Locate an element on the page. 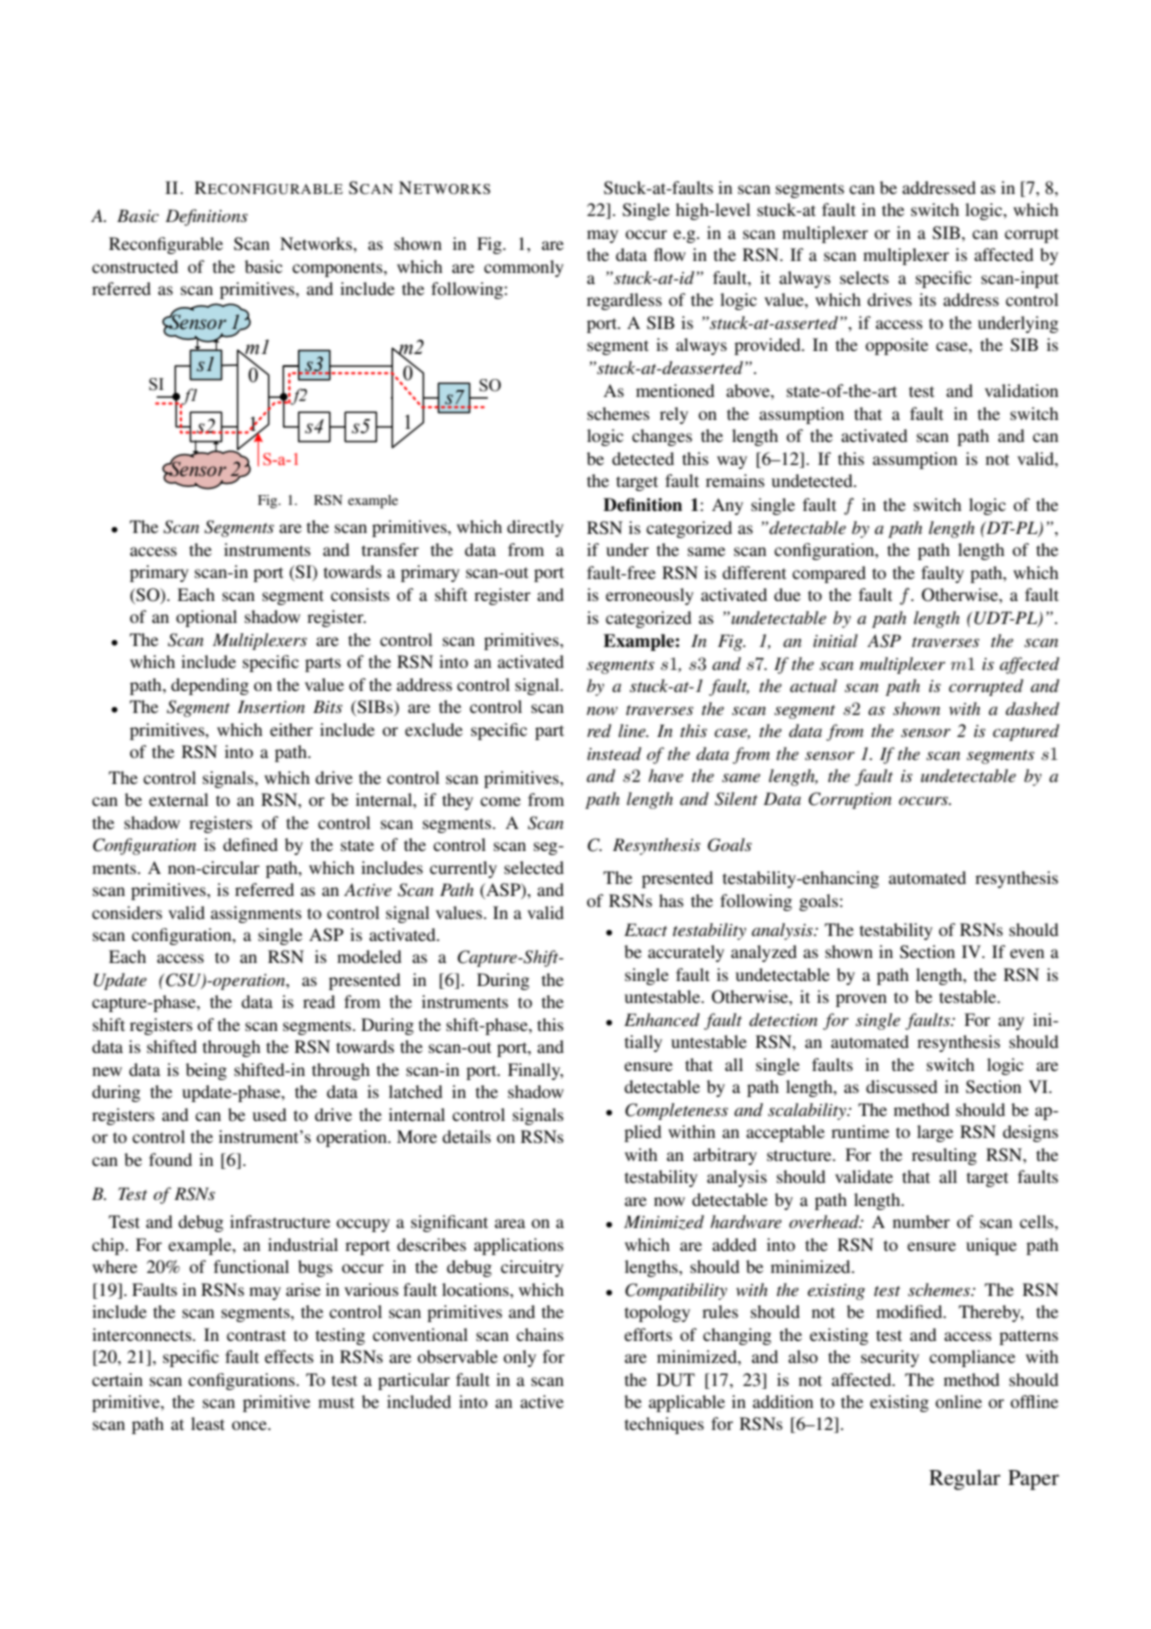  selects is located at coordinates (864, 277).
